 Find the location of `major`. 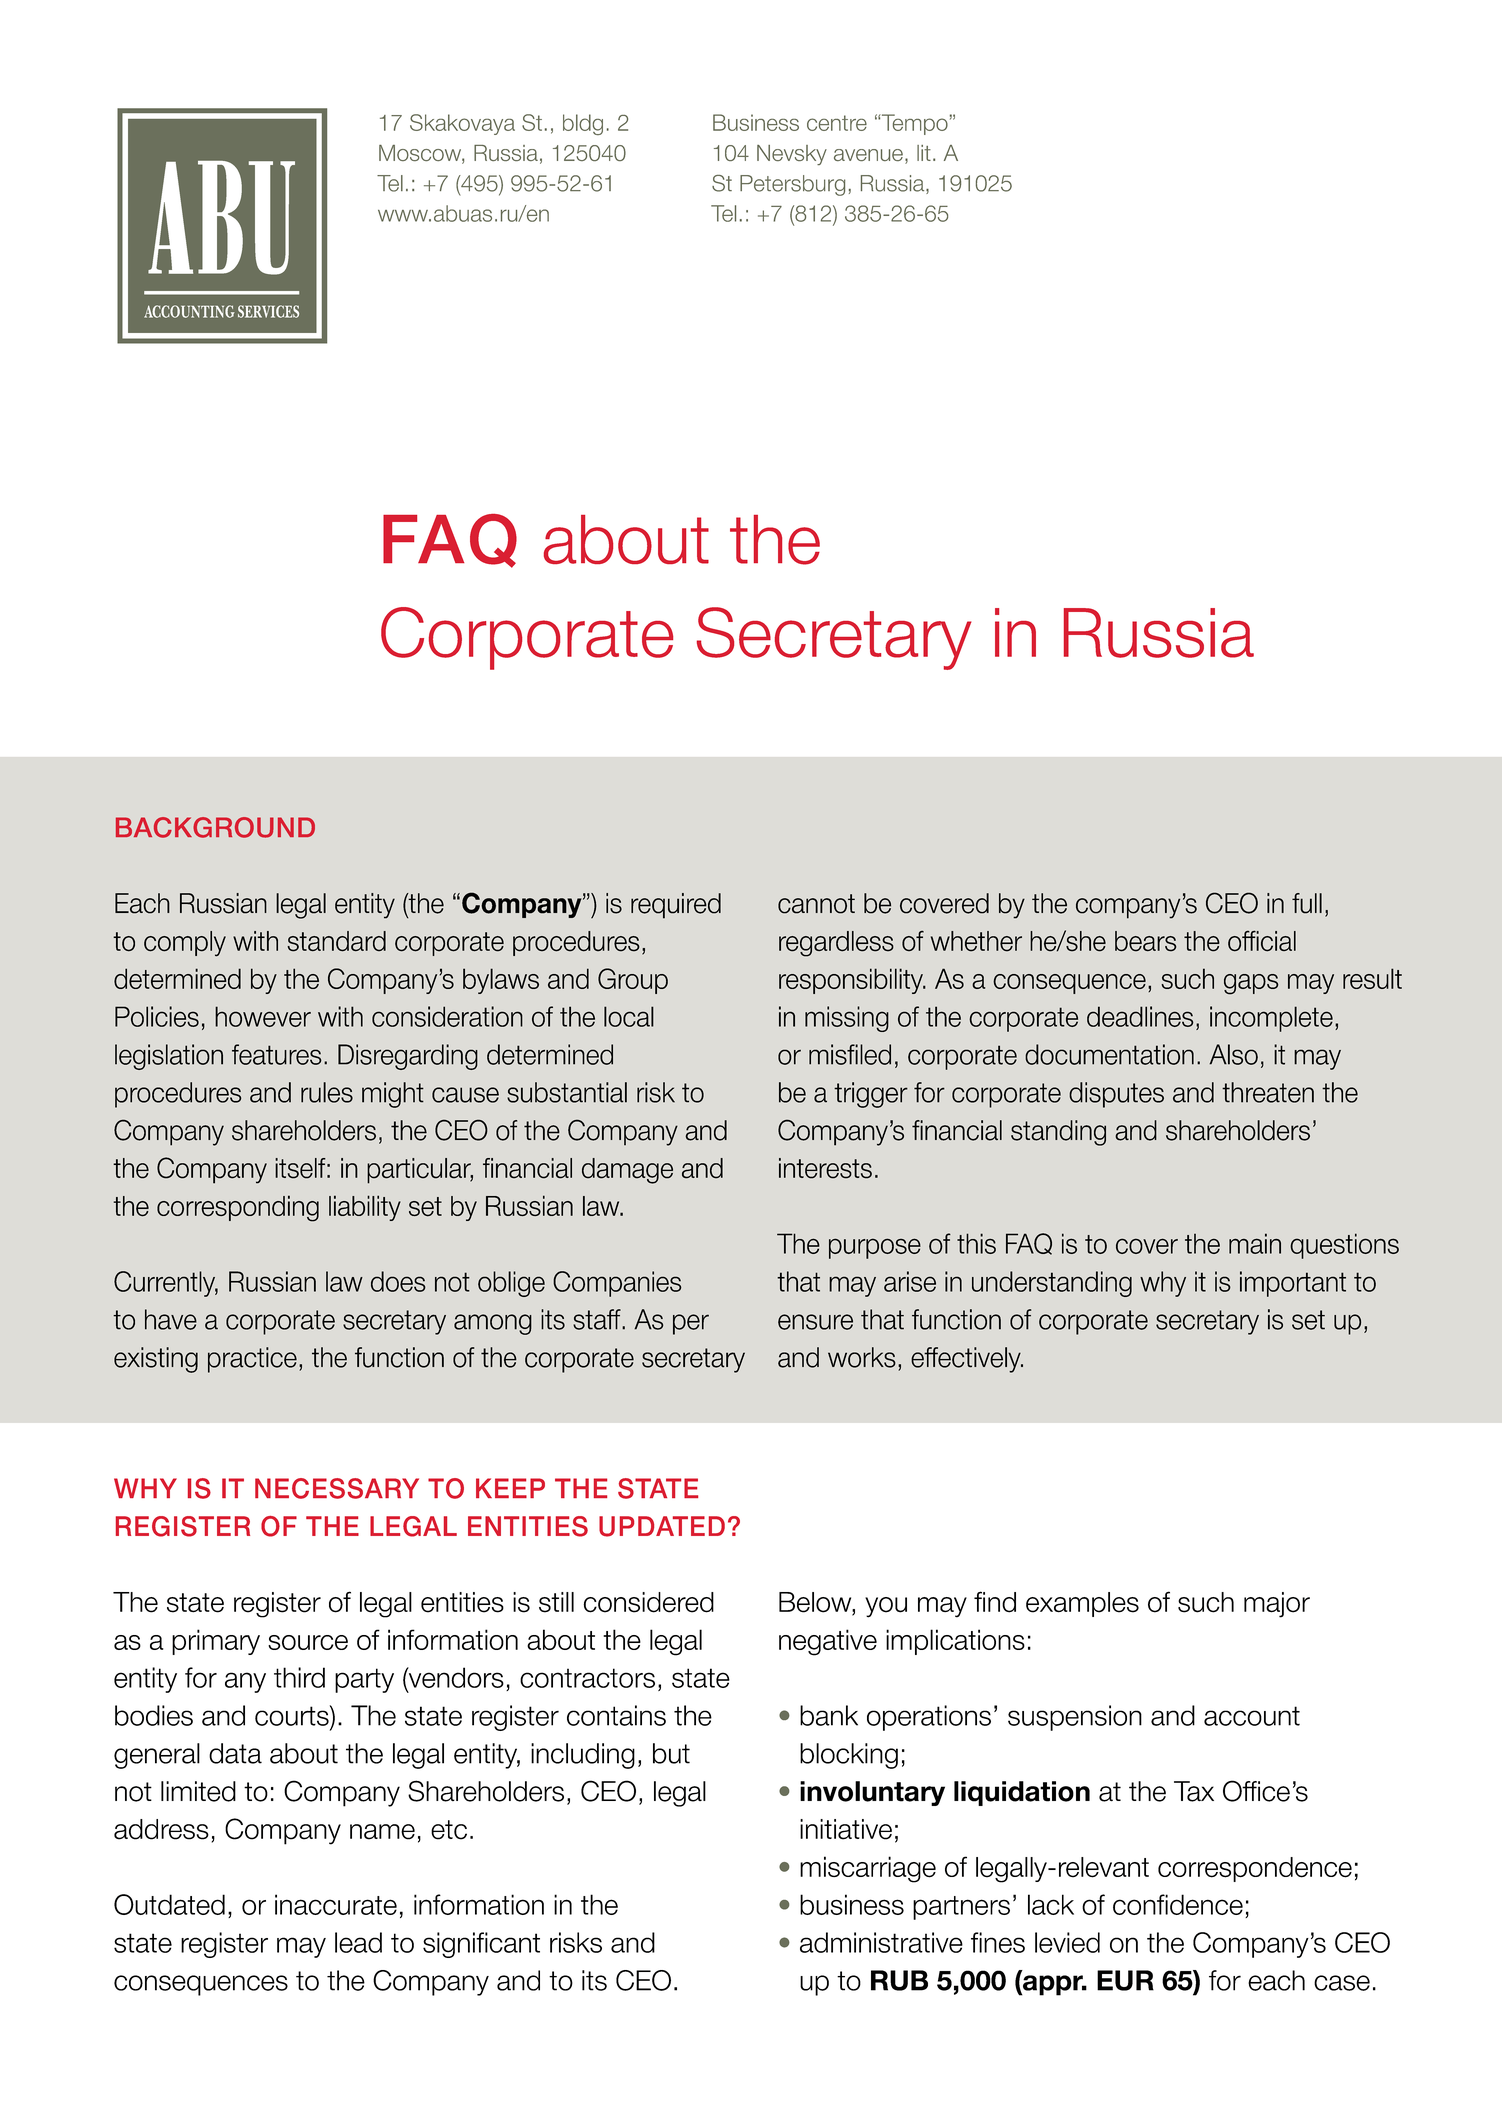

major is located at coordinates (1277, 1605).
